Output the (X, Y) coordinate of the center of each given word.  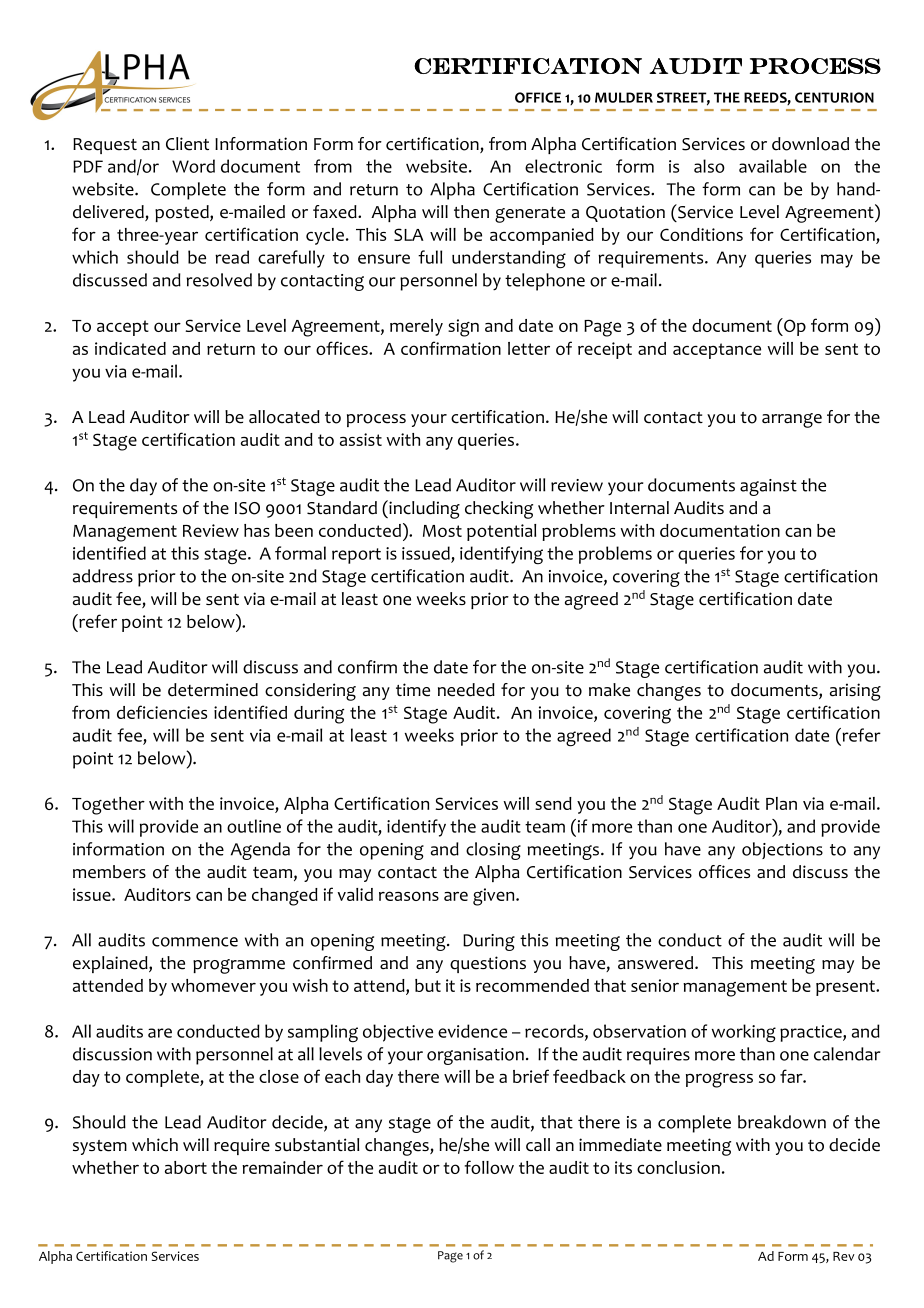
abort (186, 1167)
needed (466, 690)
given (495, 897)
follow (489, 1167)
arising (855, 692)
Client (187, 144)
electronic (563, 166)
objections (782, 850)
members (109, 872)
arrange (792, 420)
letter (529, 348)
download (810, 144)
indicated (130, 348)
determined (213, 690)
